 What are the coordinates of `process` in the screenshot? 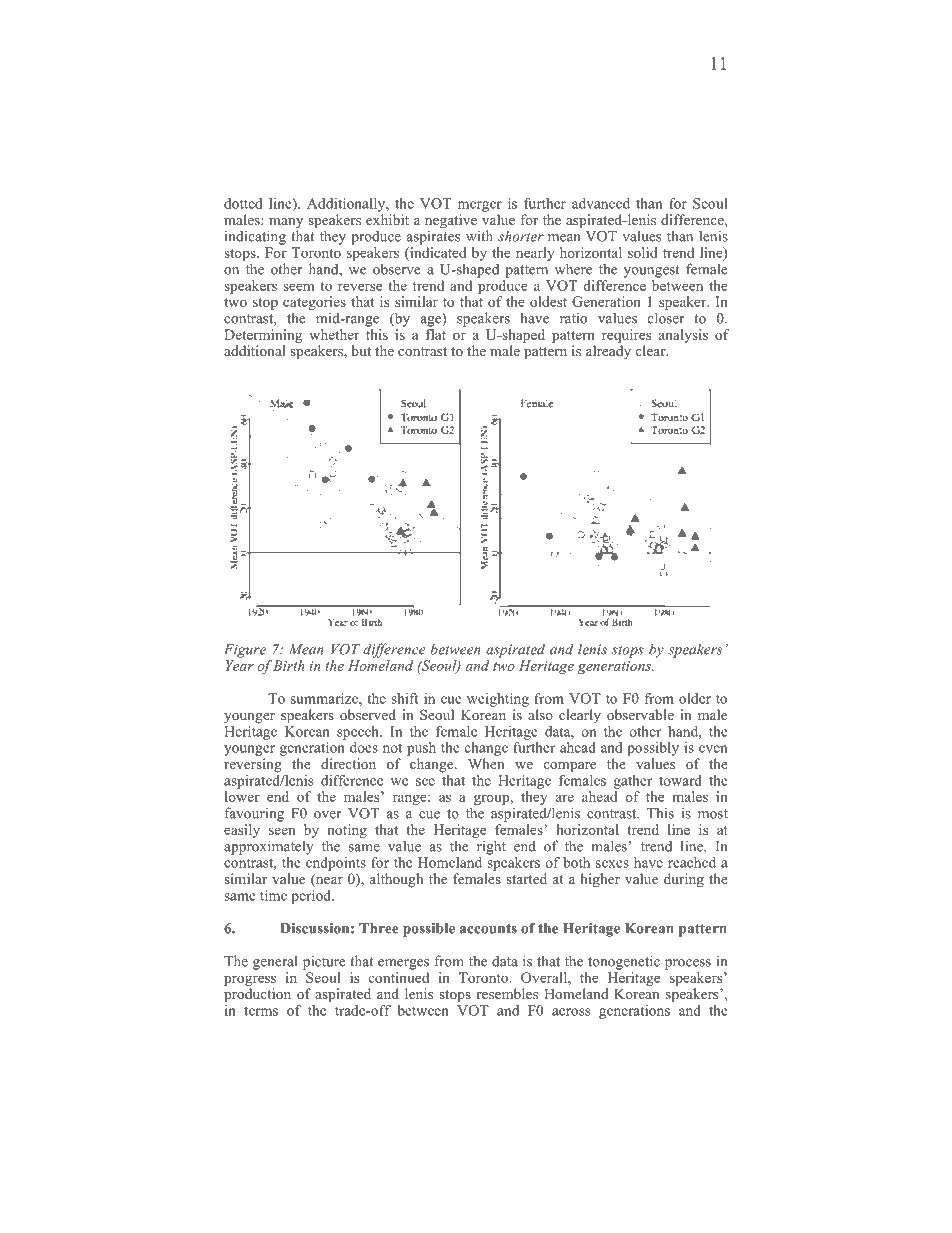 It's located at (688, 964).
